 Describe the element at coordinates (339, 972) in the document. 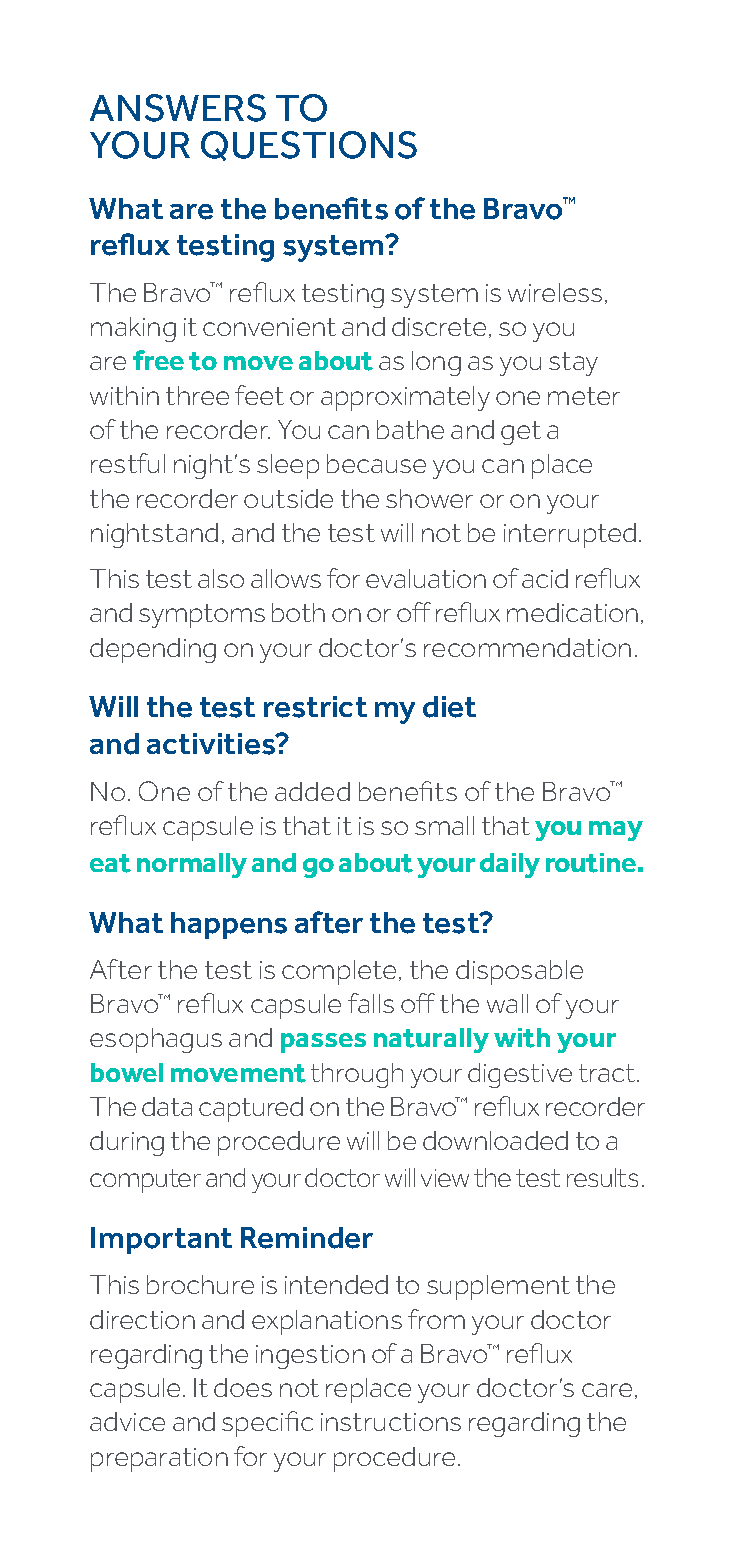

I see `complete` at that location.
